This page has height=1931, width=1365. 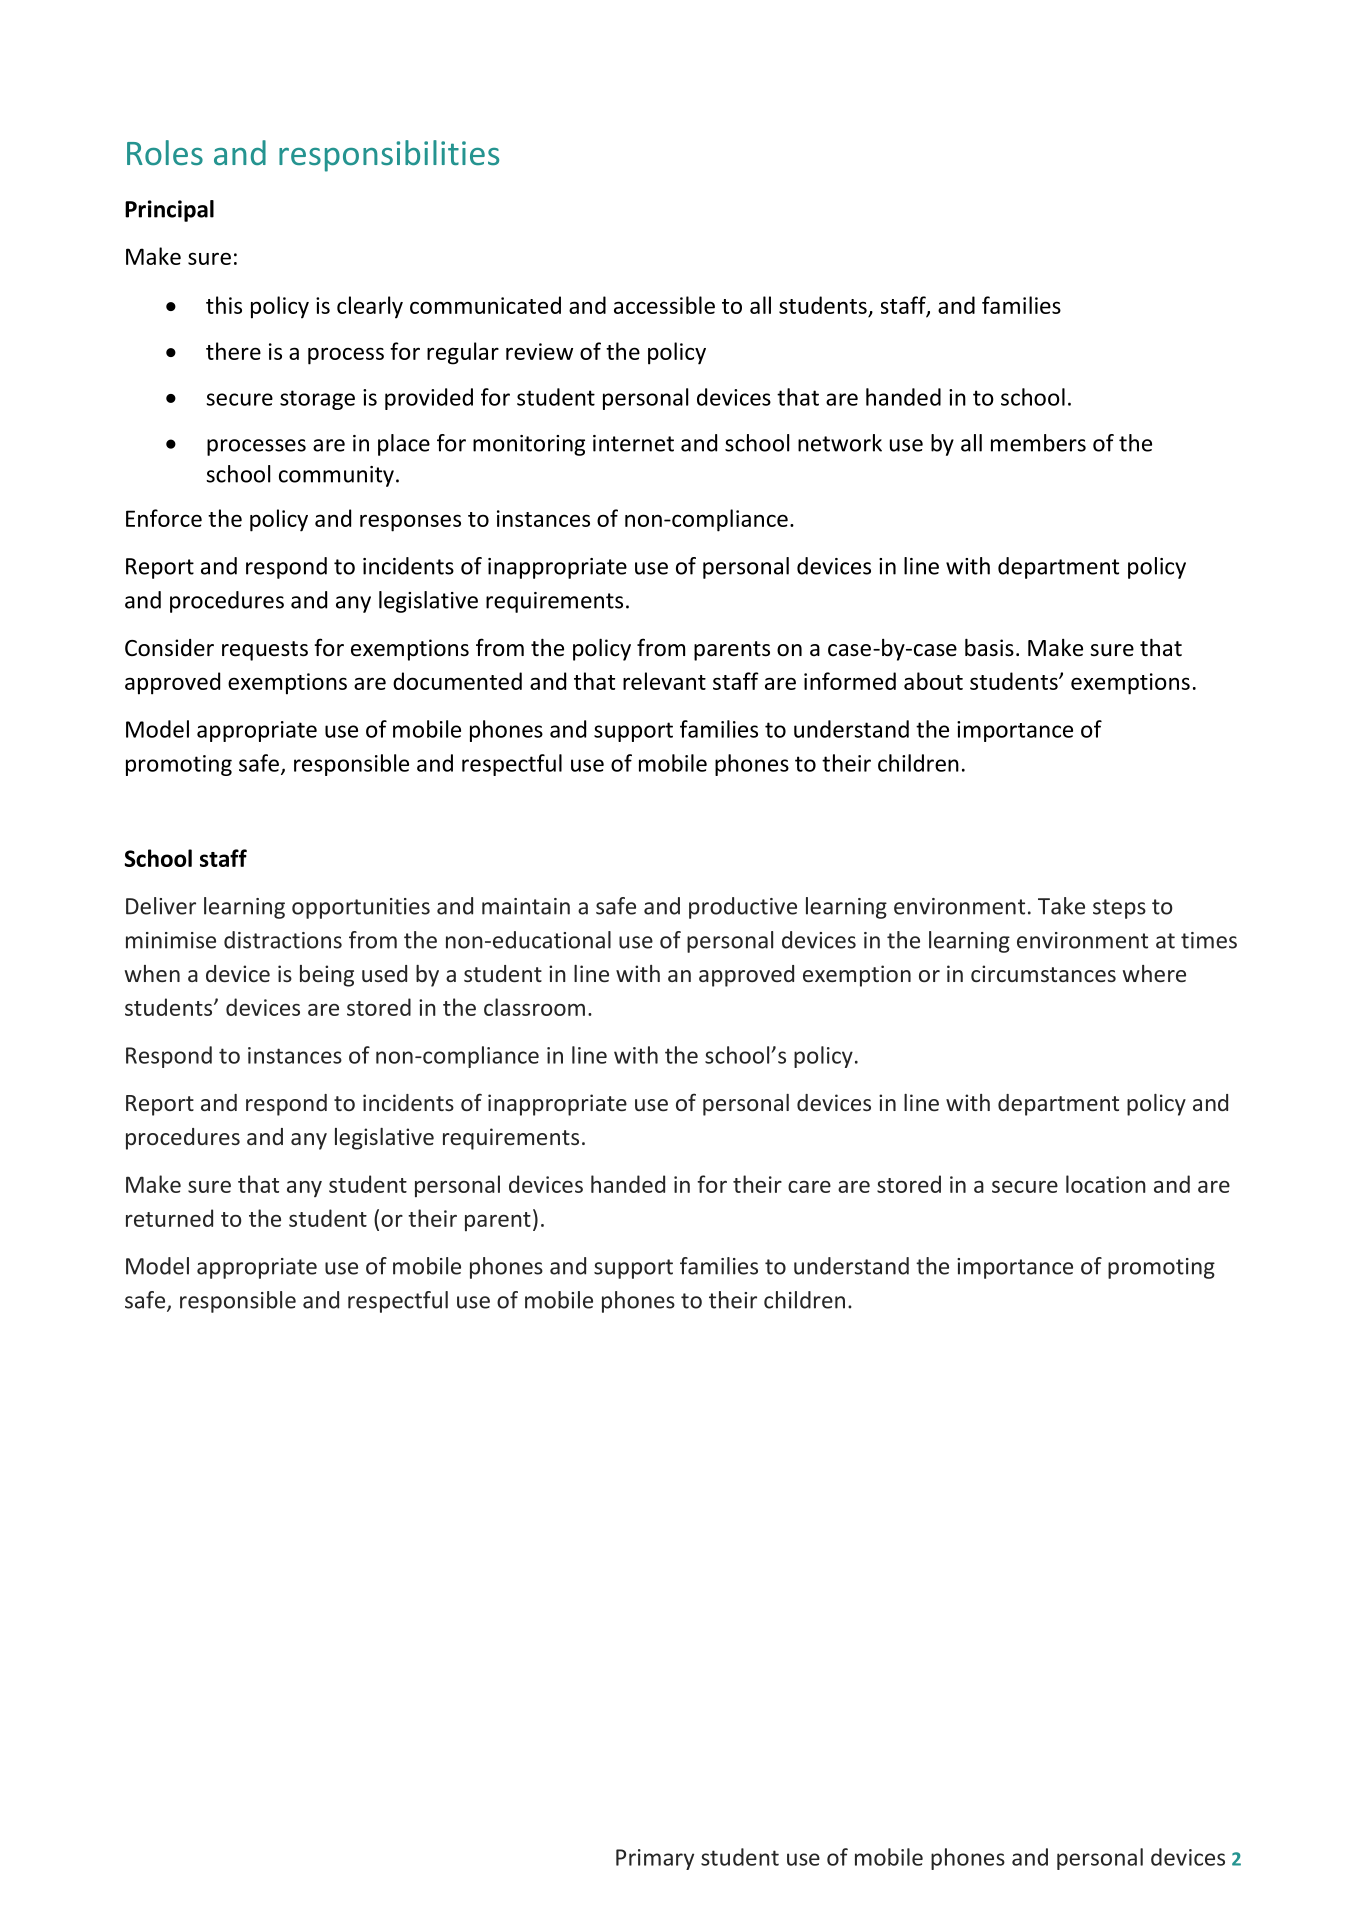 What do you see at coordinates (743, 908) in the page?
I see `productive` at bounding box center [743, 908].
